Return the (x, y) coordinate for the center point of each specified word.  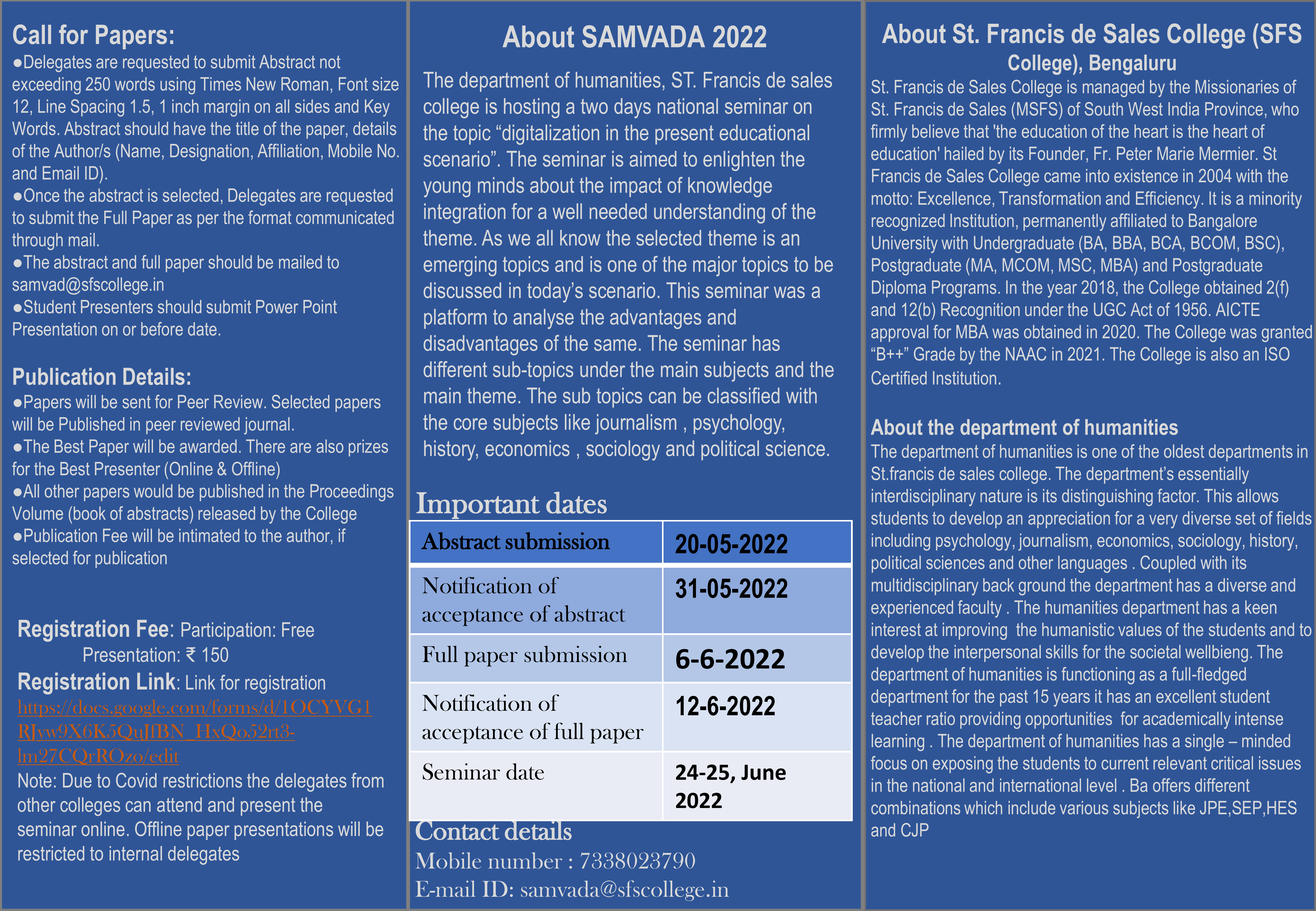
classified (744, 395)
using (177, 86)
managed (1113, 88)
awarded (208, 446)
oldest (1184, 451)
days (632, 108)
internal (135, 853)
